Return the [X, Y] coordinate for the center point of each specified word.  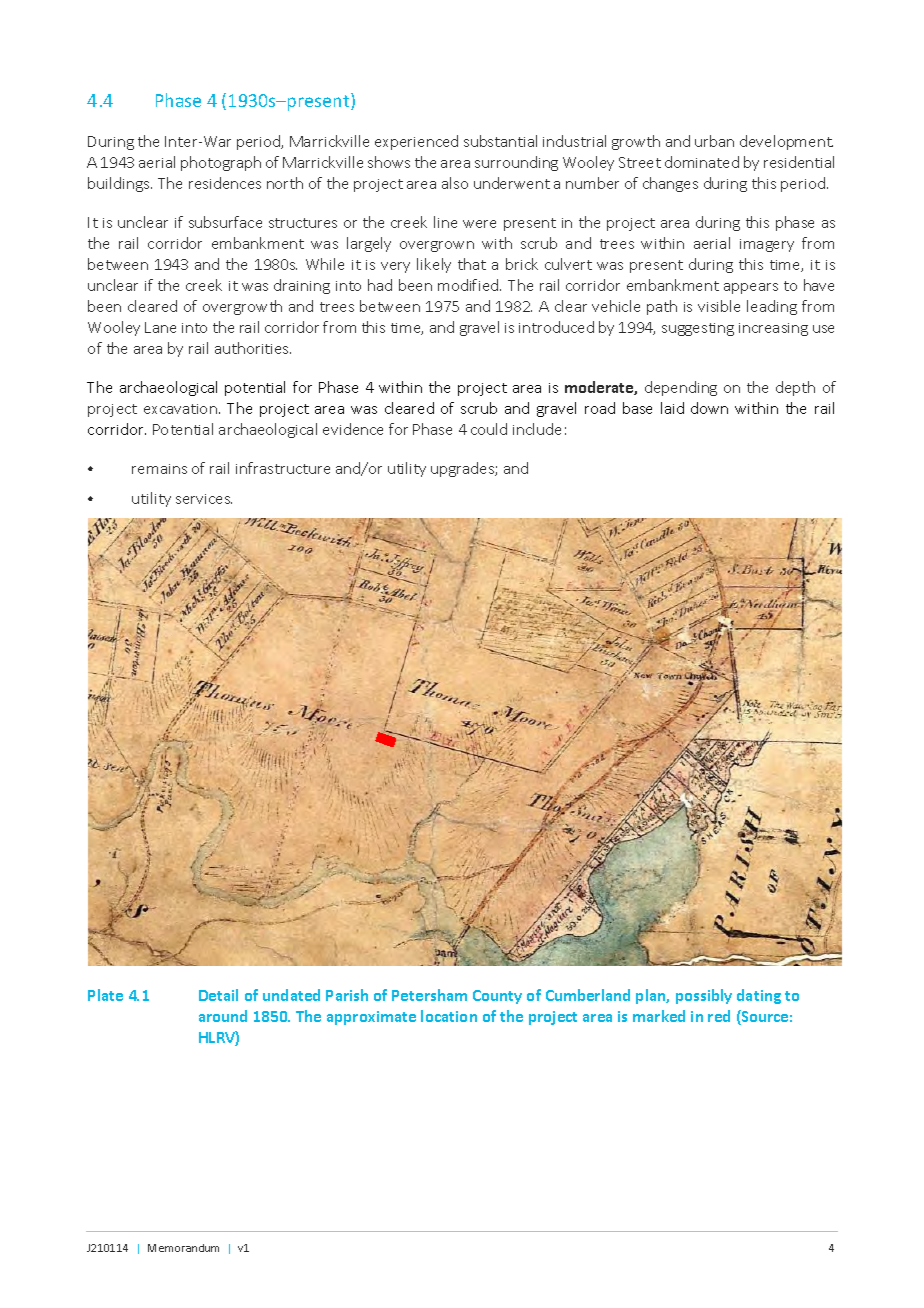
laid [672, 408]
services [204, 499]
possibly [704, 996]
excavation [180, 409]
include [537, 429]
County [497, 997]
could [489, 429]
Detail [218, 995]
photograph [221, 163]
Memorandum [183, 1248]
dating [759, 996]
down [709, 408]
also [455, 183]
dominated [702, 162]
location [449, 1016]
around [223, 1016]
